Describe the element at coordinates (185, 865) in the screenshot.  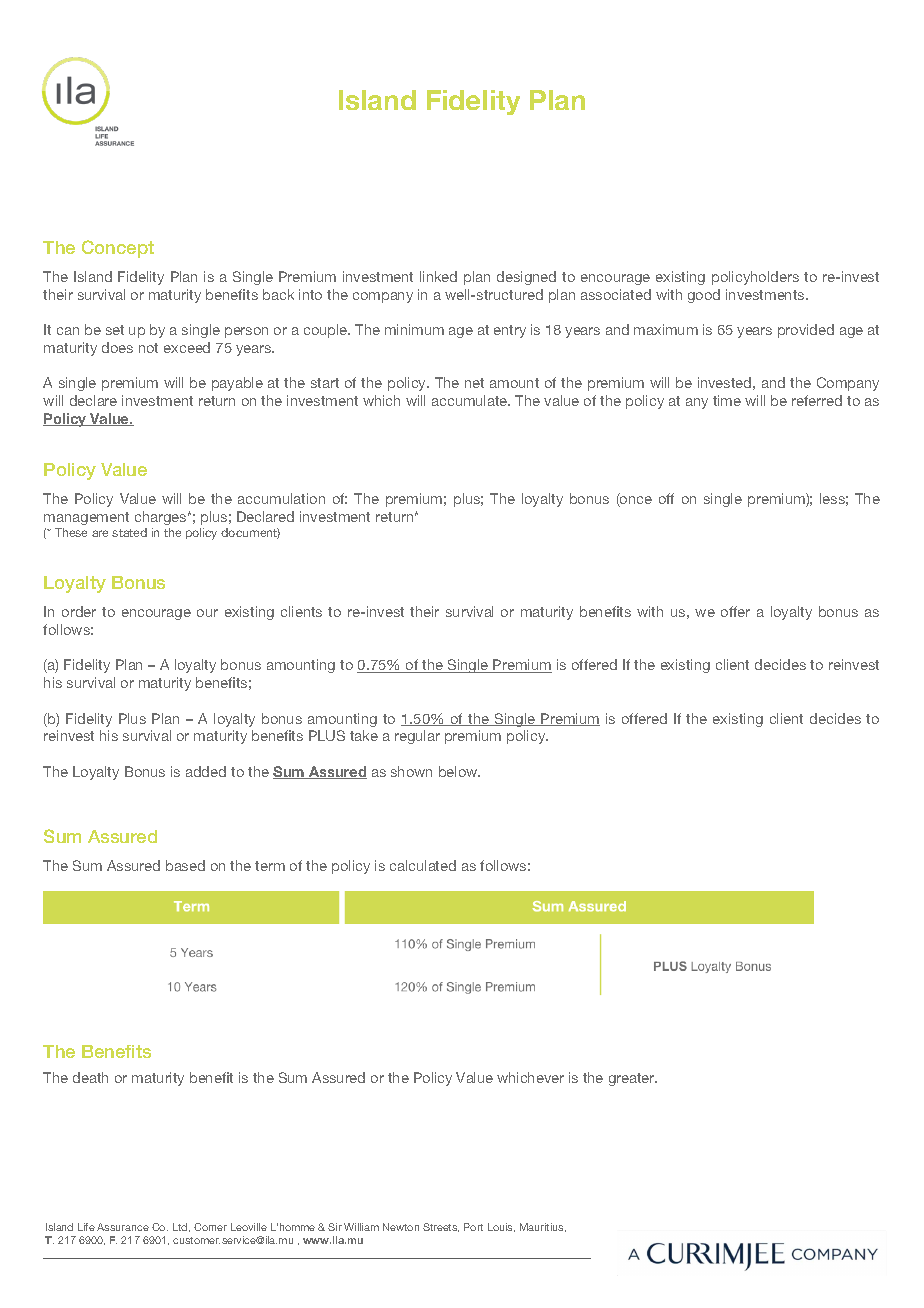
I see `based` at that location.
